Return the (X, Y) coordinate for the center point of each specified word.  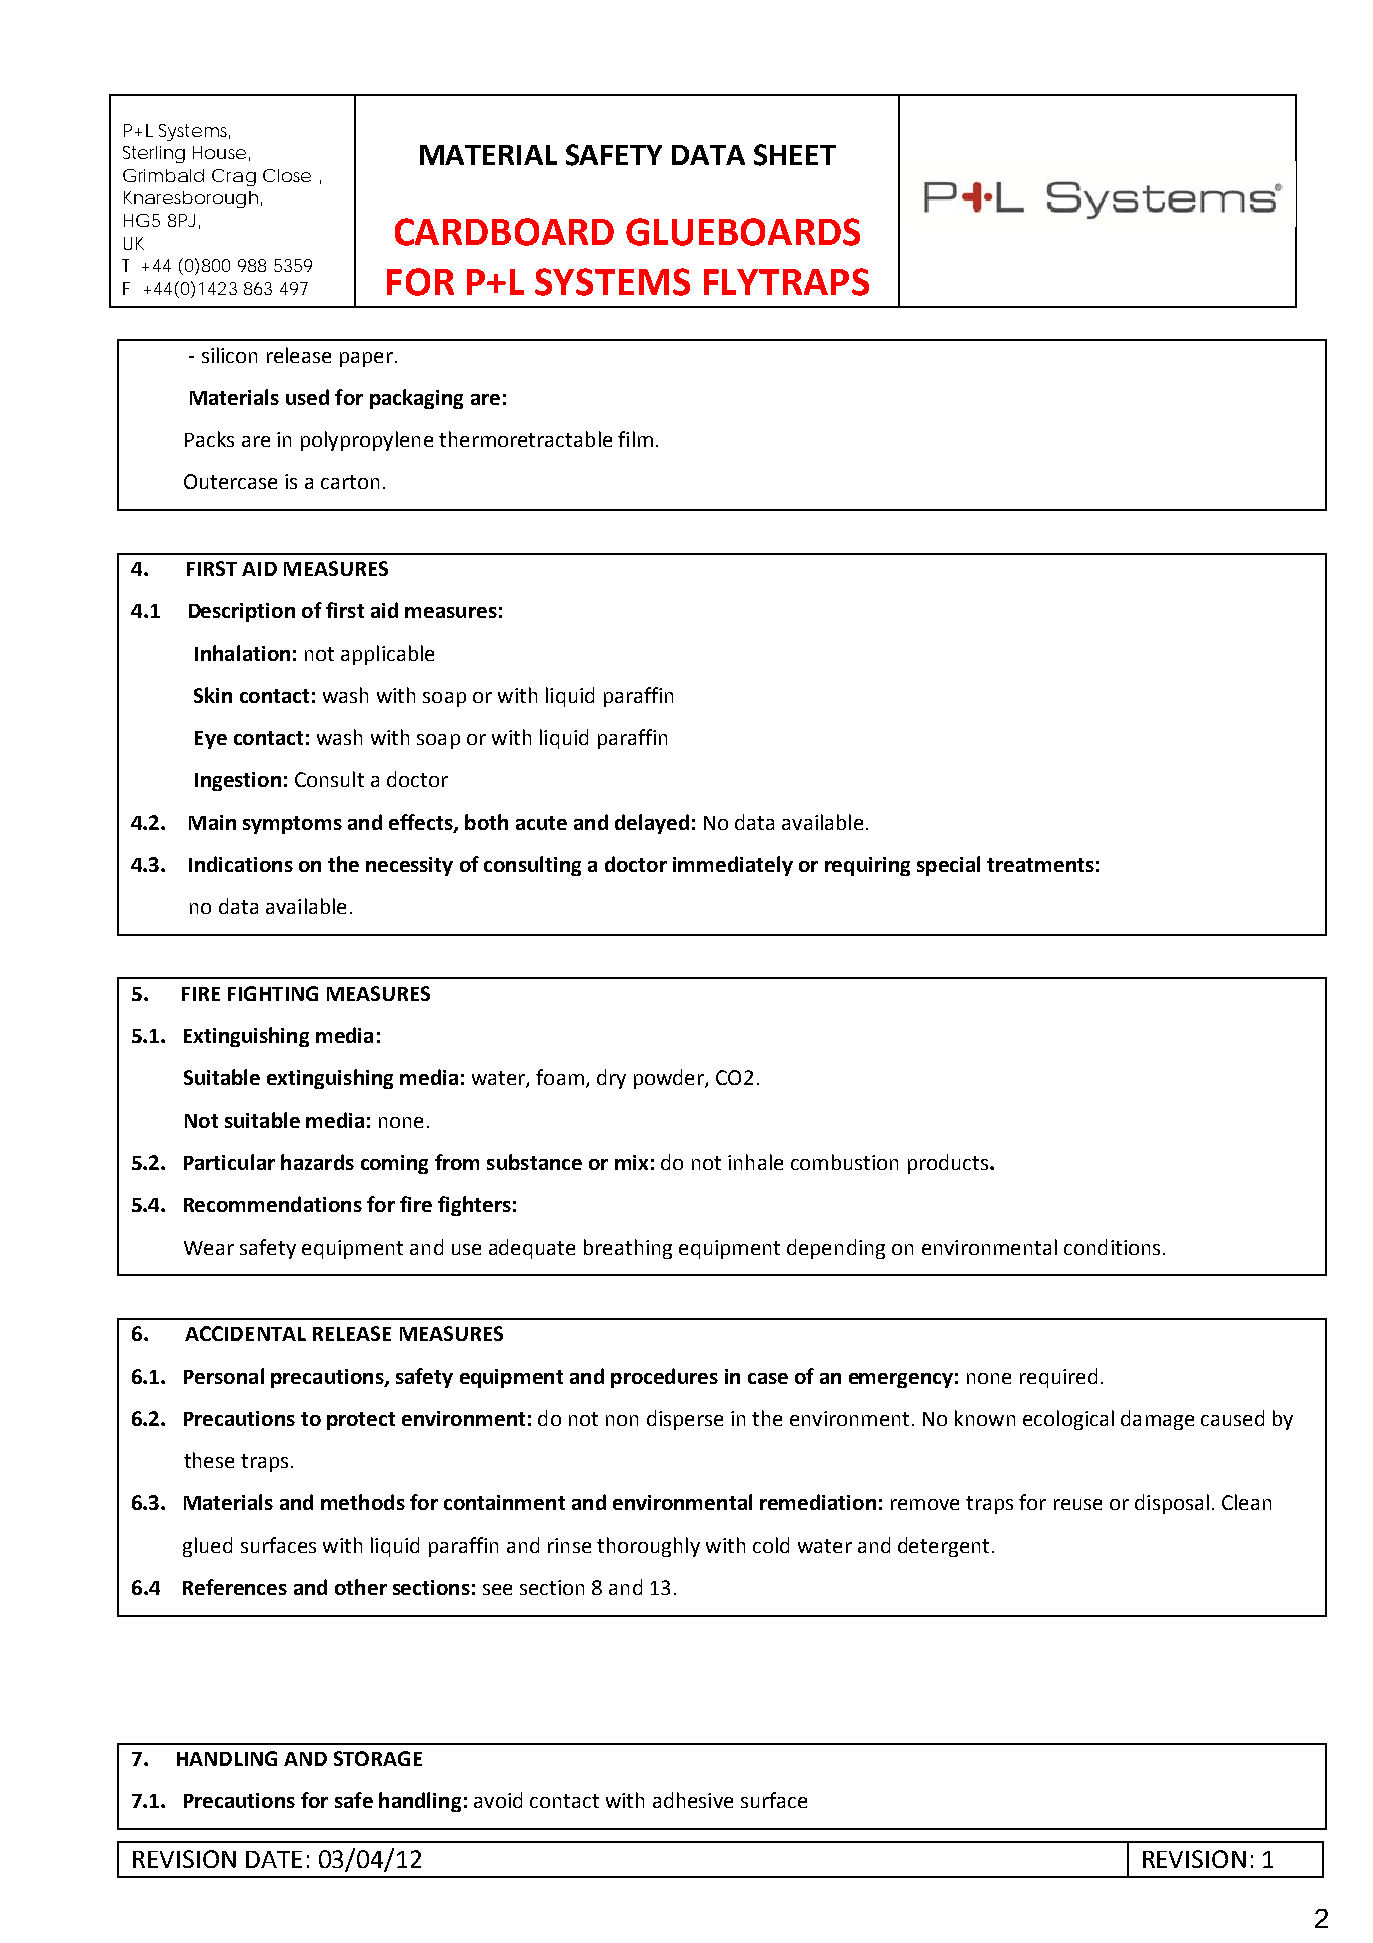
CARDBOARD (504, 232)
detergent (943, 1547)
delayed (652, 824)
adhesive (693, 1800)
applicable (387, 655)
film (635, 439)
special (948, 866)
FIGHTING (273, 993)
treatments (1040, 865)
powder (670, 1079)
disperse (685, 1420)
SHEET (795, 155)
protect (361, 1421)
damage (1157, 1420)
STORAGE (378, 1758)
